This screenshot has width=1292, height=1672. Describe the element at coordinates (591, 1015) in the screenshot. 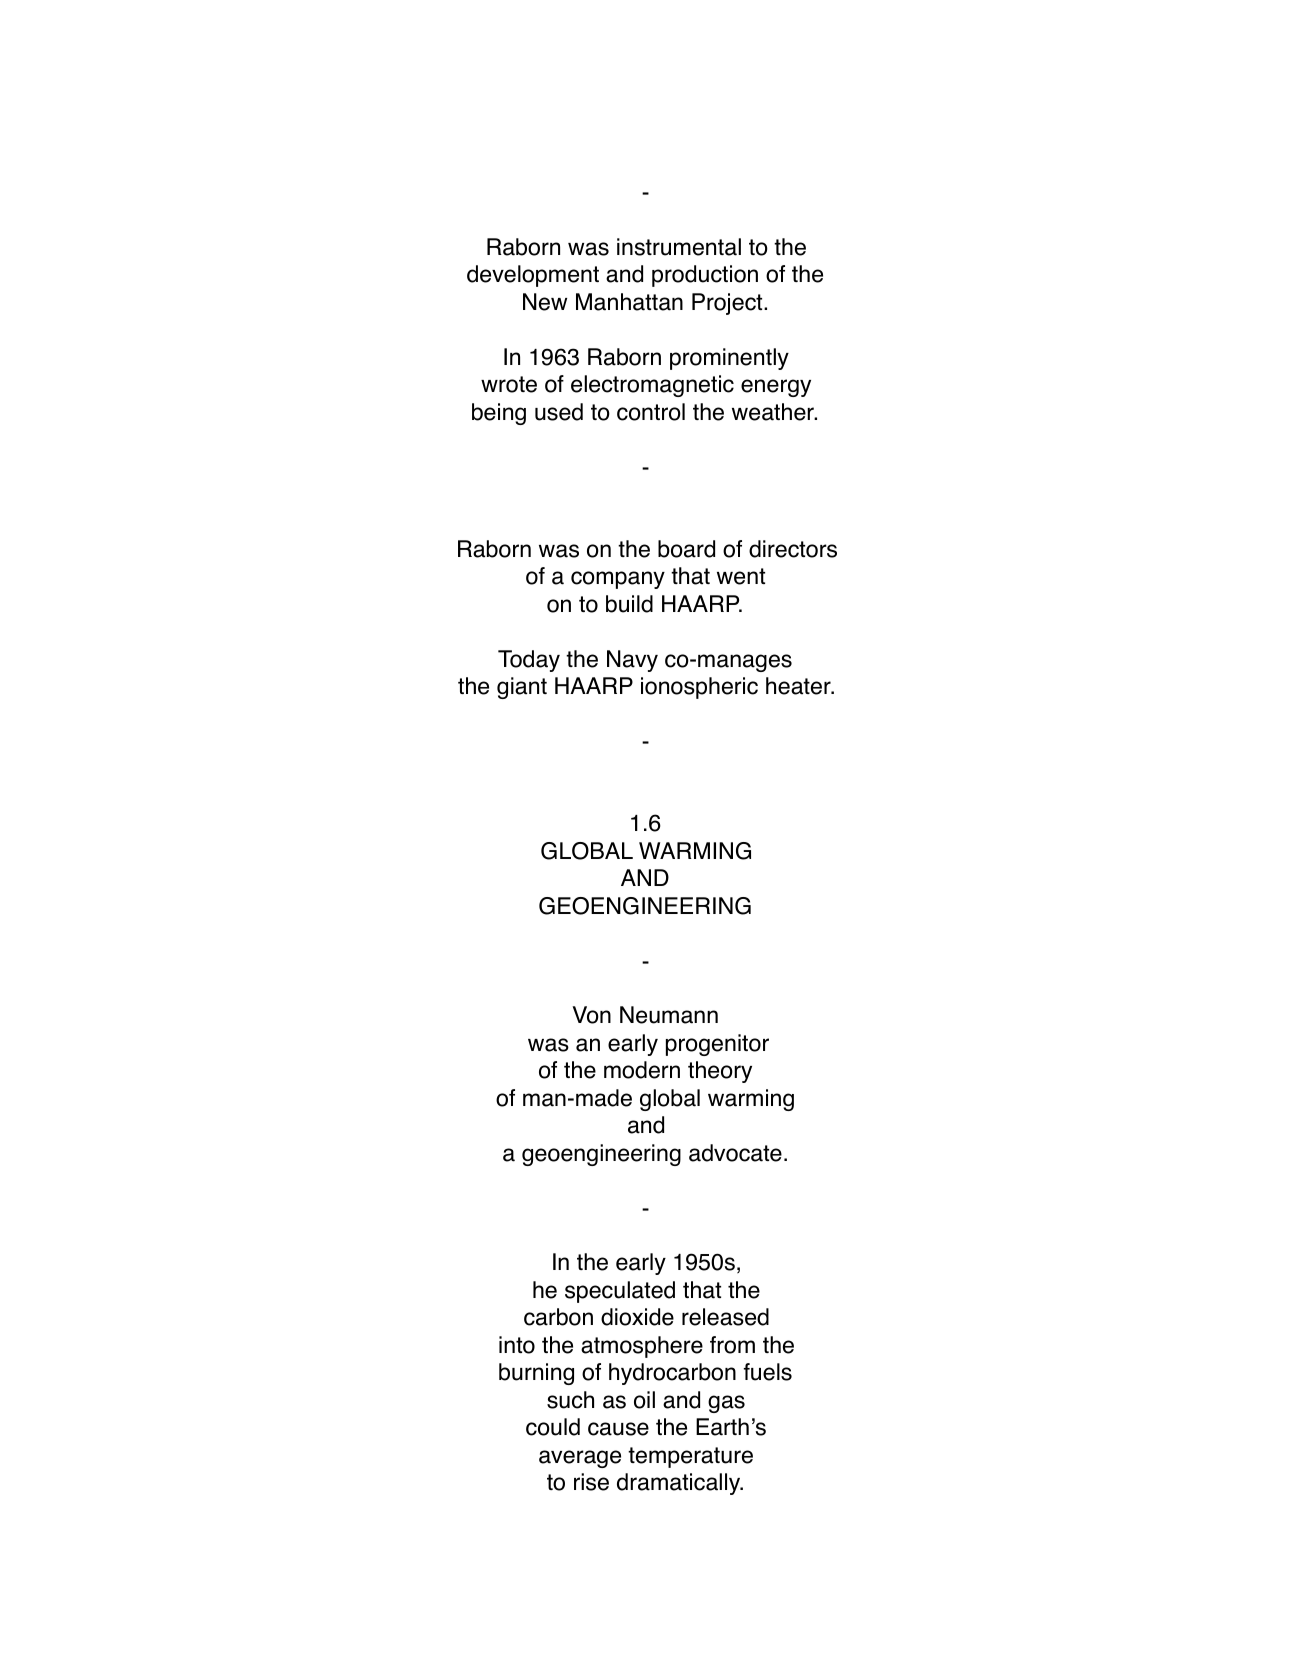

I see `Von` at that location.
